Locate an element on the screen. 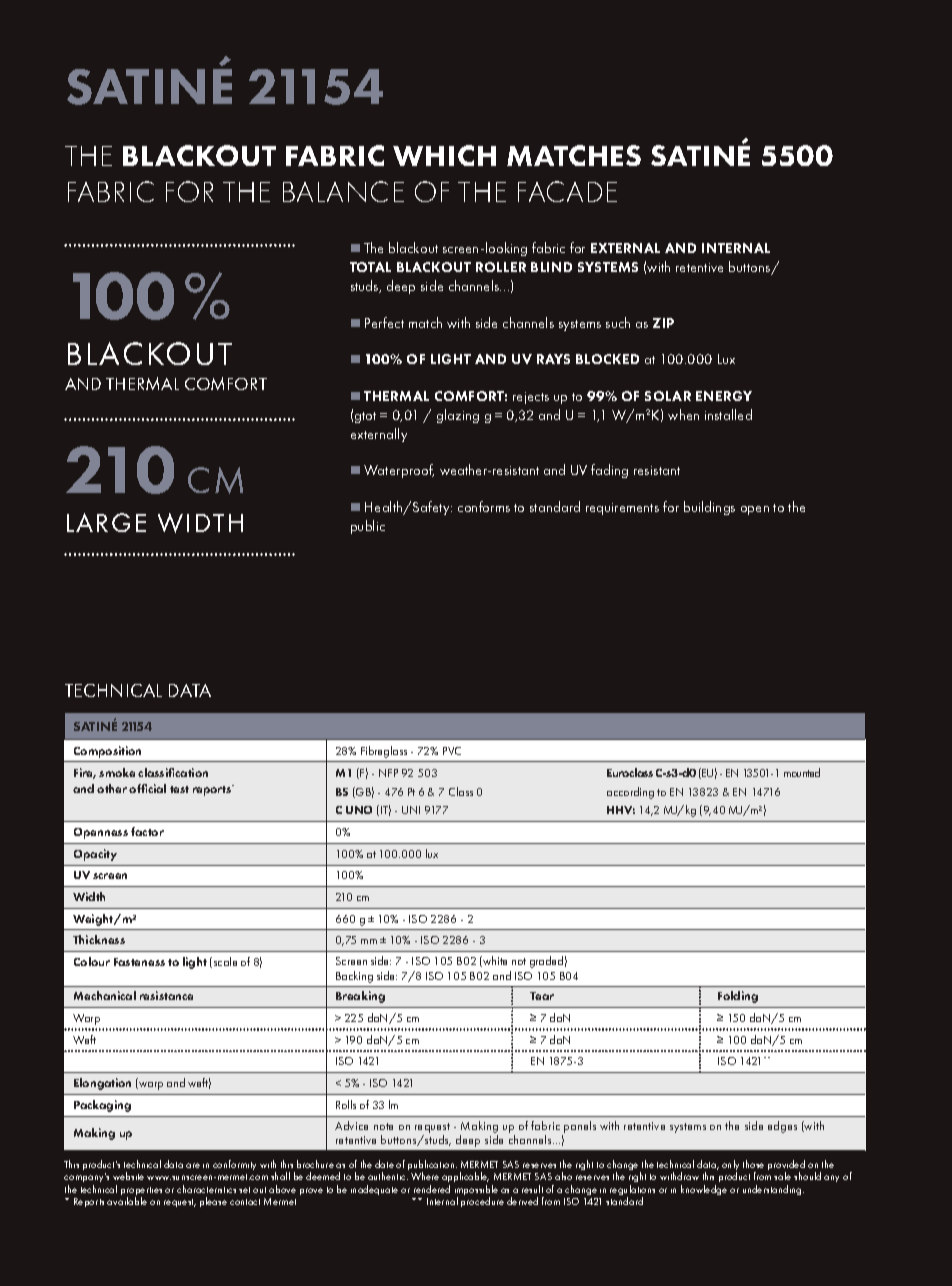 This screenshot has width=952, height=1286. mounted is located at coordinates (802, 772).
